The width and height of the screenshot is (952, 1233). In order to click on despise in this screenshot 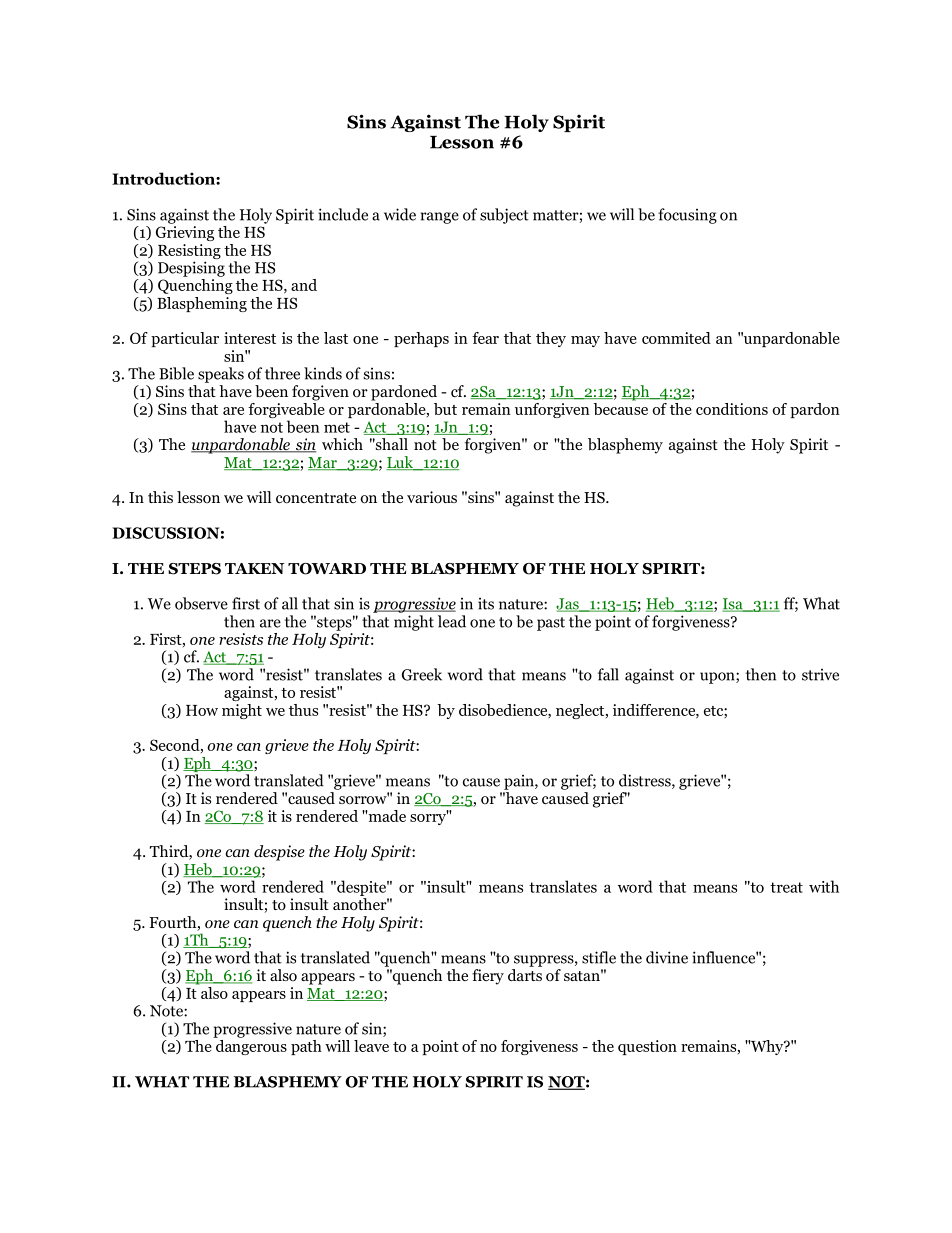, I will do `click(279, 853)`.
